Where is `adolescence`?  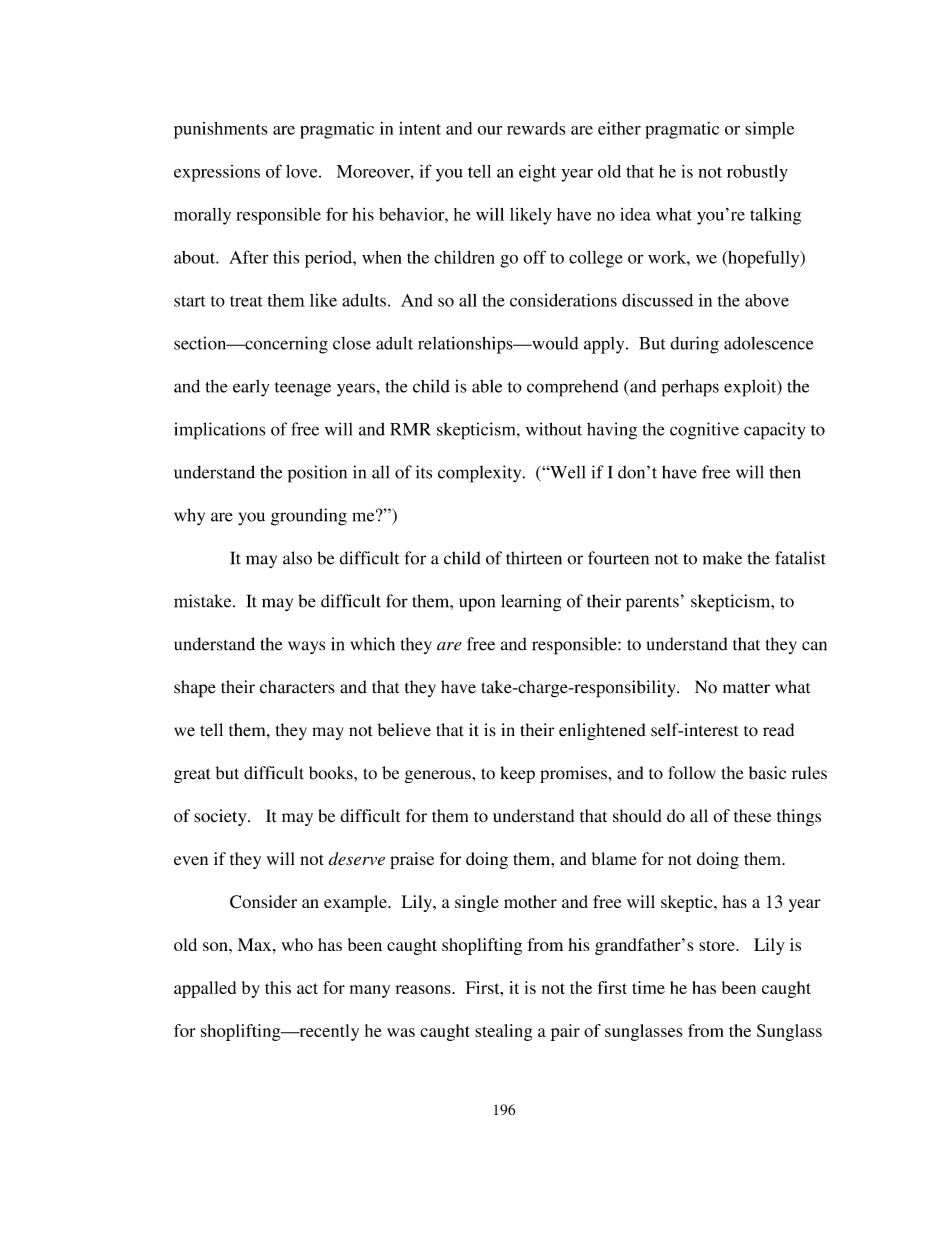 adolescence is located at coordinates (769, 343).
